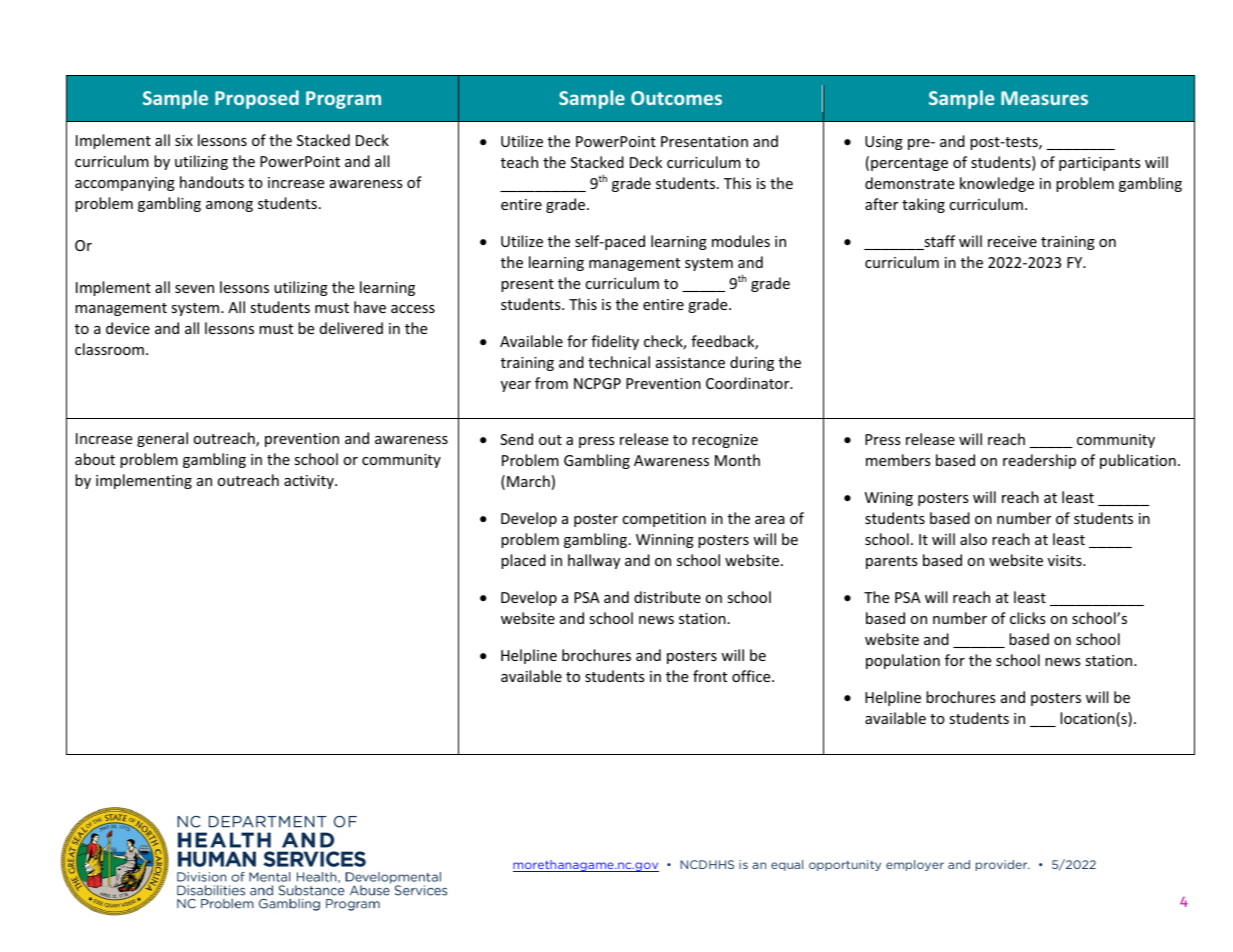  I want to click on opportunity, so click(845, 865).
